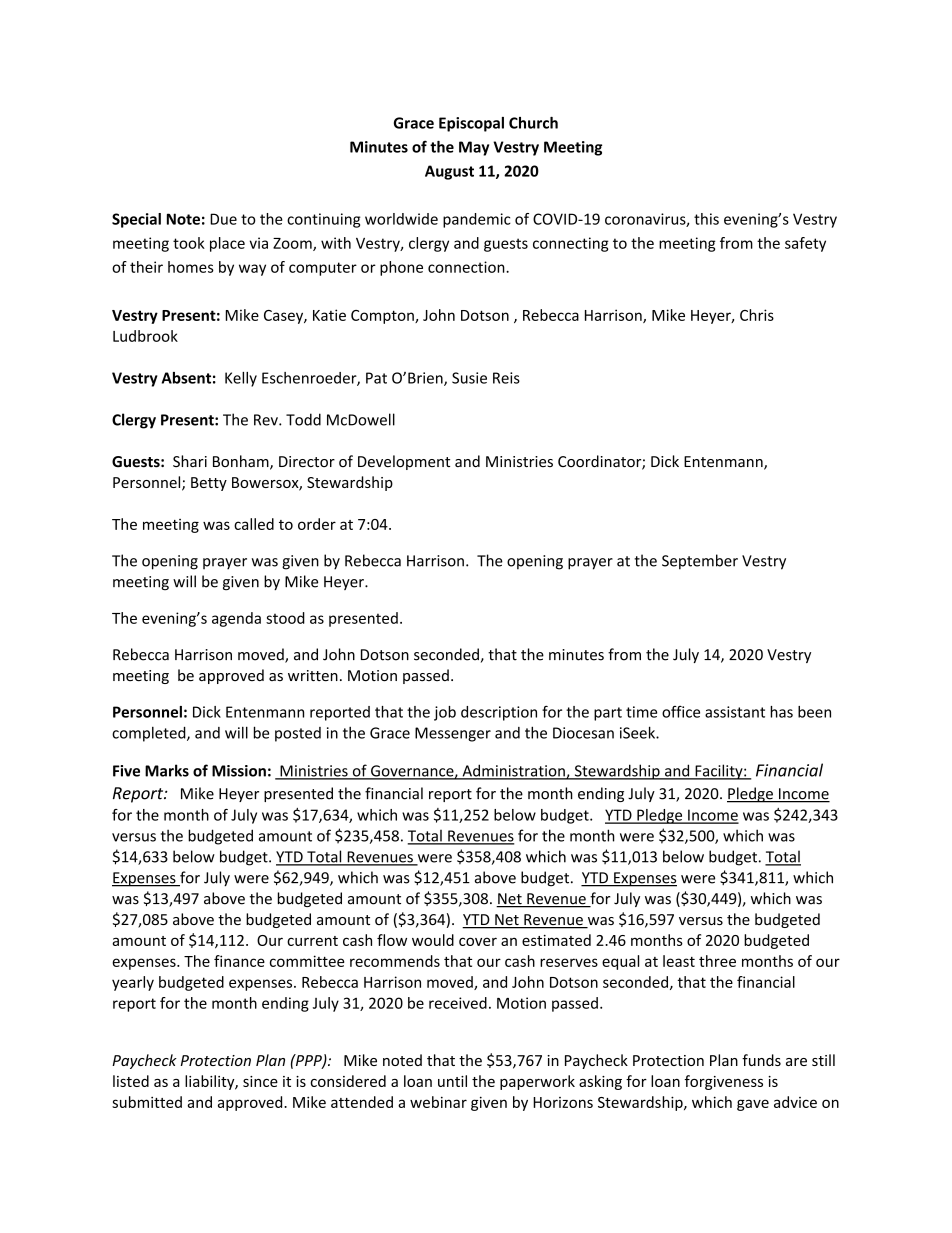 The width and height of the page is (952, 1233). I want to click on Development, so click(404, 462).
